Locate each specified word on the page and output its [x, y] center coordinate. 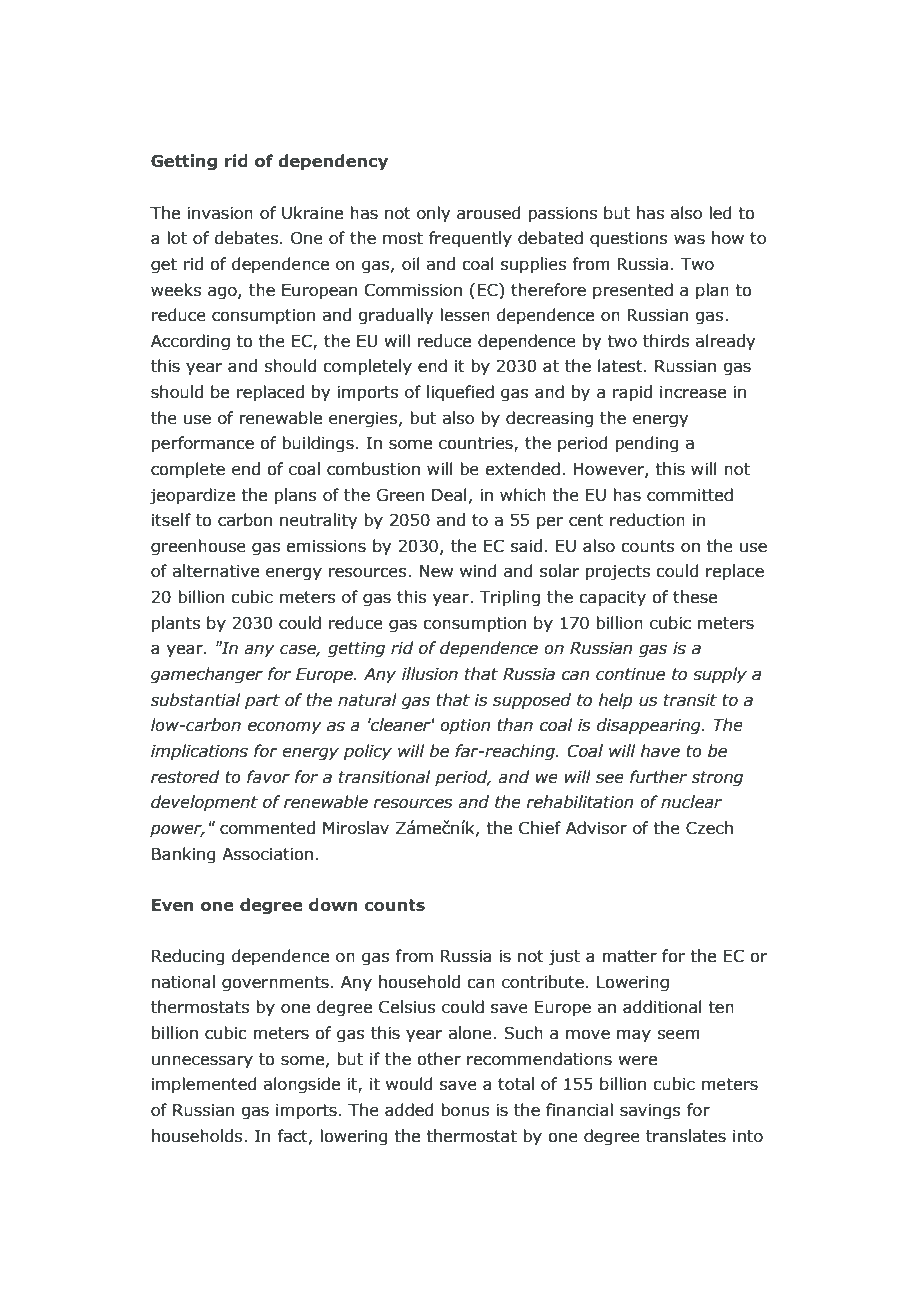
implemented [204, 1085]
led [720, 213]
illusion [430, 674]
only [433, 214]
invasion [220, 213]
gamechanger [207, 675]
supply [720, 675]
